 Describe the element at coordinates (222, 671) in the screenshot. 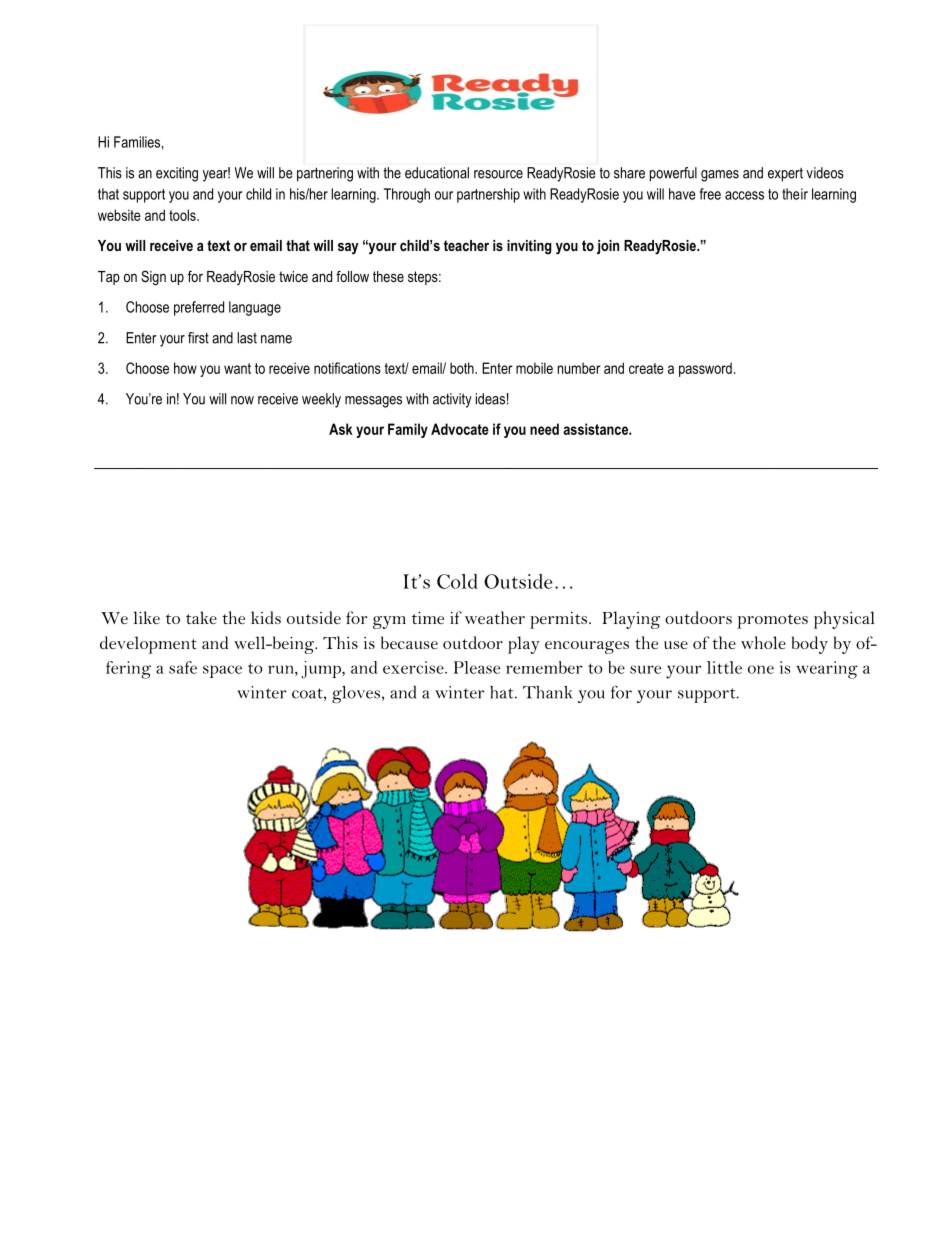

I see `space` at that location.
